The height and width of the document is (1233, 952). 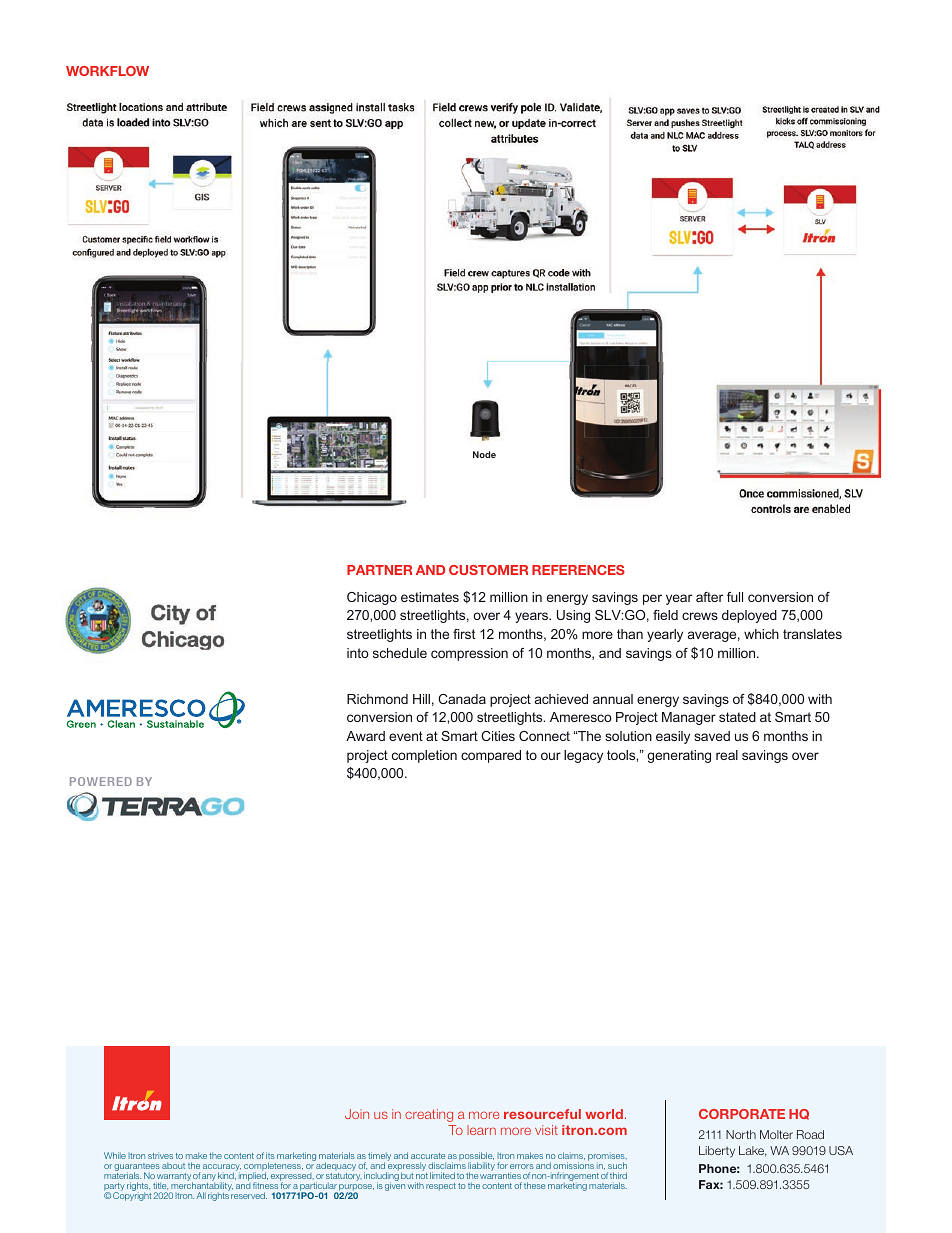 What do you see at coordinates (107, 71) in the document?
I see `WORKFLOW` at bounding box center [107, 71].
